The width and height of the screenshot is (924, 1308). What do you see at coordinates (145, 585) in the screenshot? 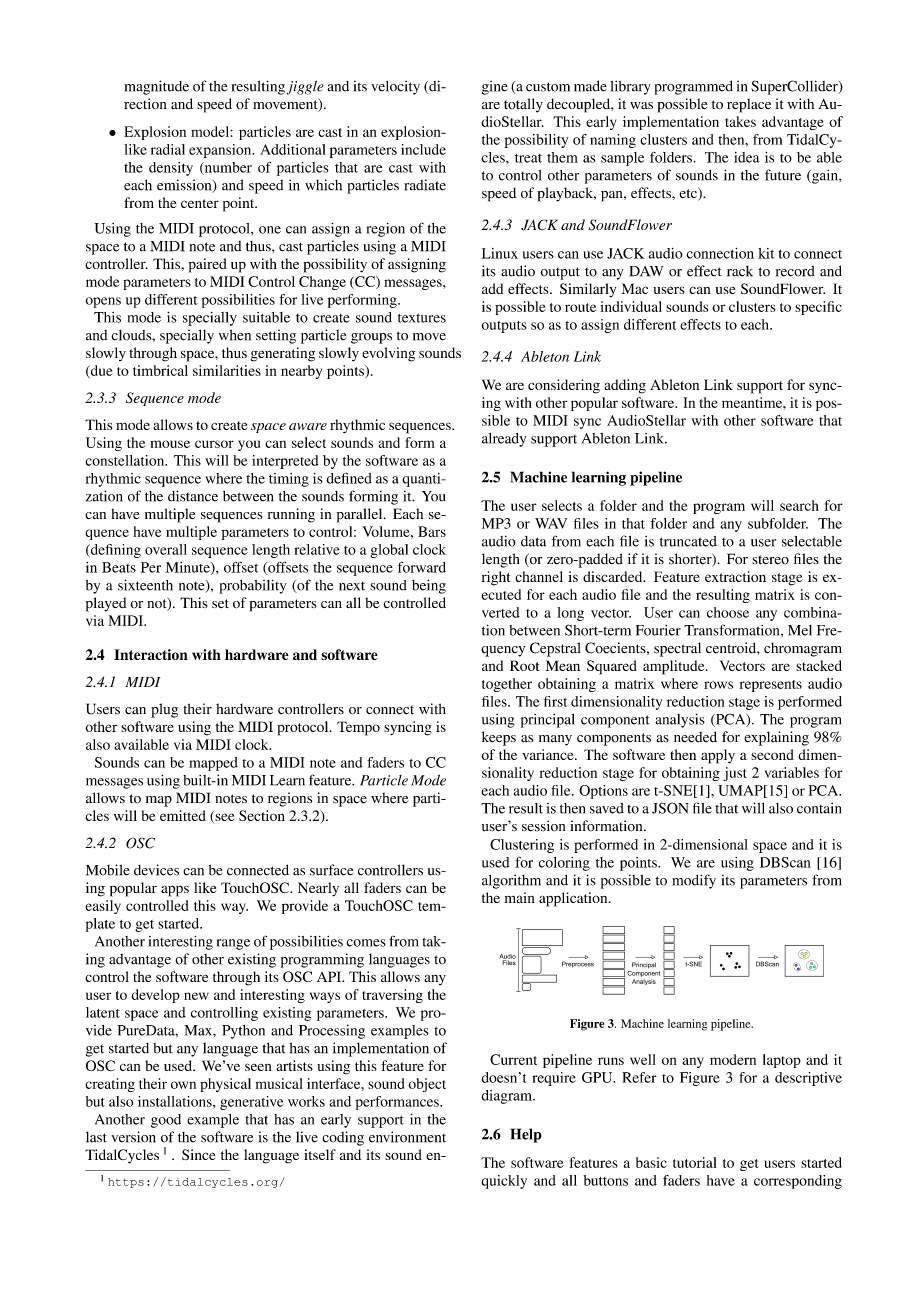
I see `sixteenth` at bounding box center [145, 585].
